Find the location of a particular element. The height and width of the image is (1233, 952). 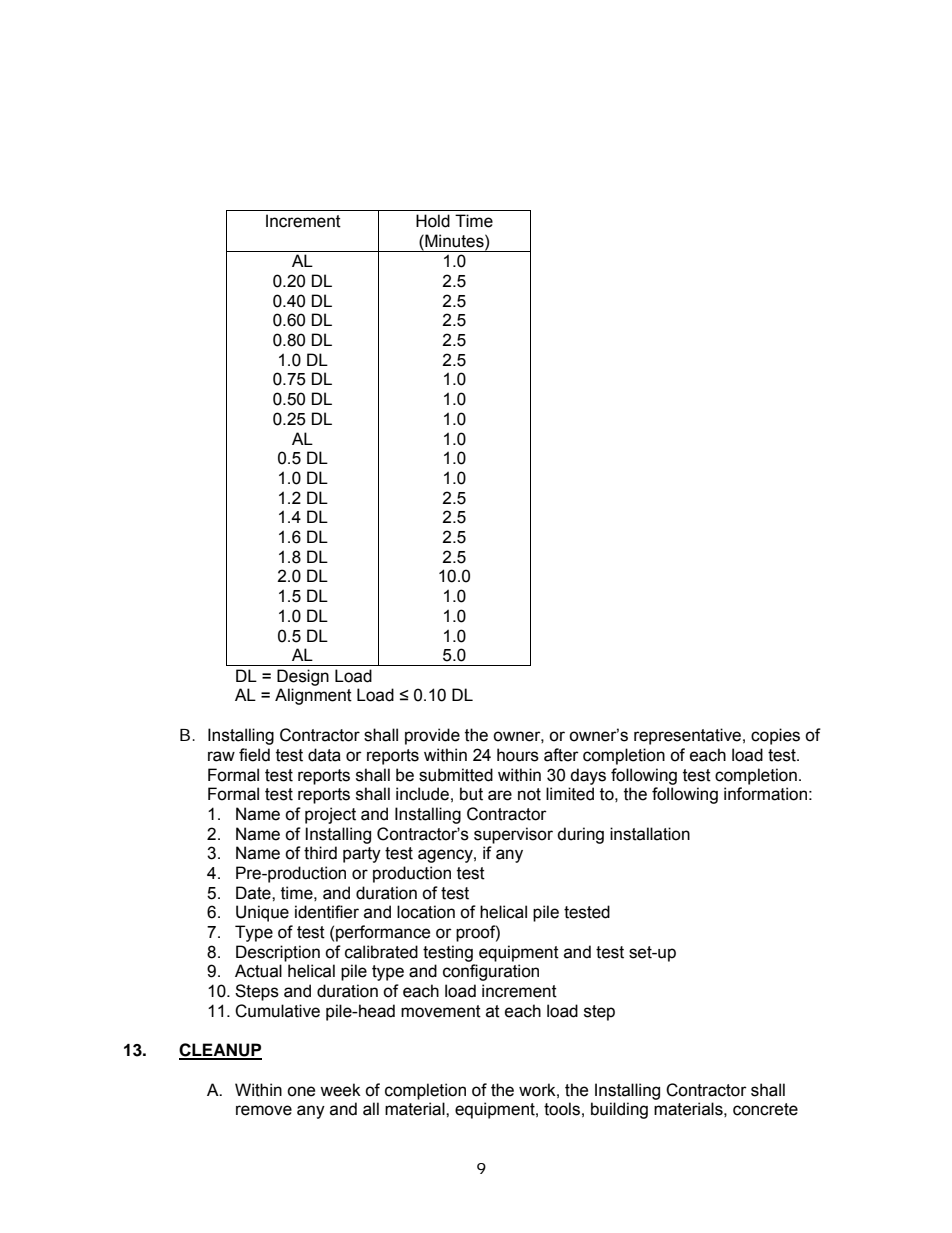

information is located at coordinates (765, 794).
